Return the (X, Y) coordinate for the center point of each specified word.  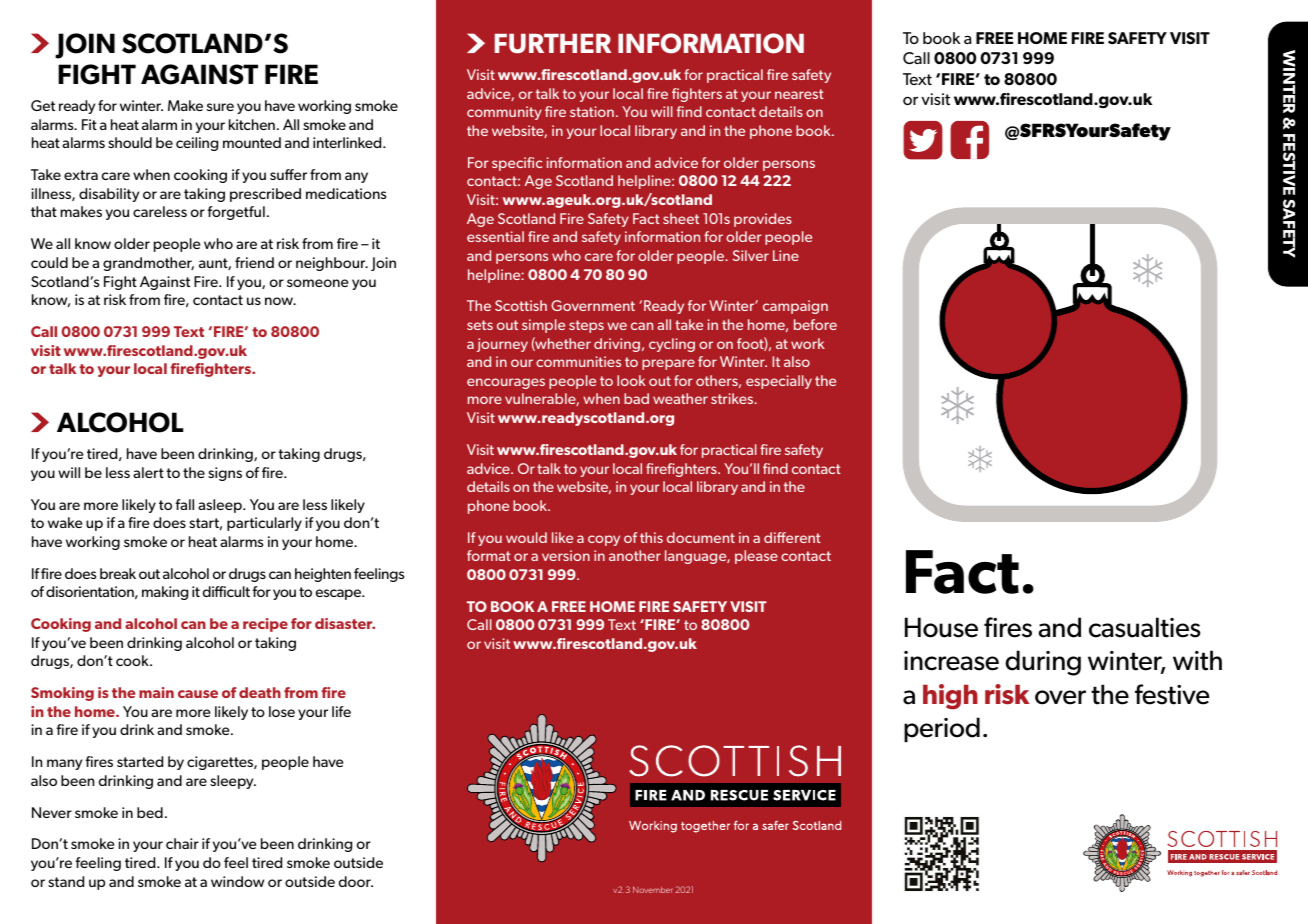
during (1043, 663)
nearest (799, 94)
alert (148, 472)
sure (220, 107)
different (792, 537)
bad (636, 398)
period (942, 729)
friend (254, 262)
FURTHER (553, 44)
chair (182, 843)
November (653, 889)
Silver (751, 255)
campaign (795, 307)
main (156, 692)
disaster (345, 623)
